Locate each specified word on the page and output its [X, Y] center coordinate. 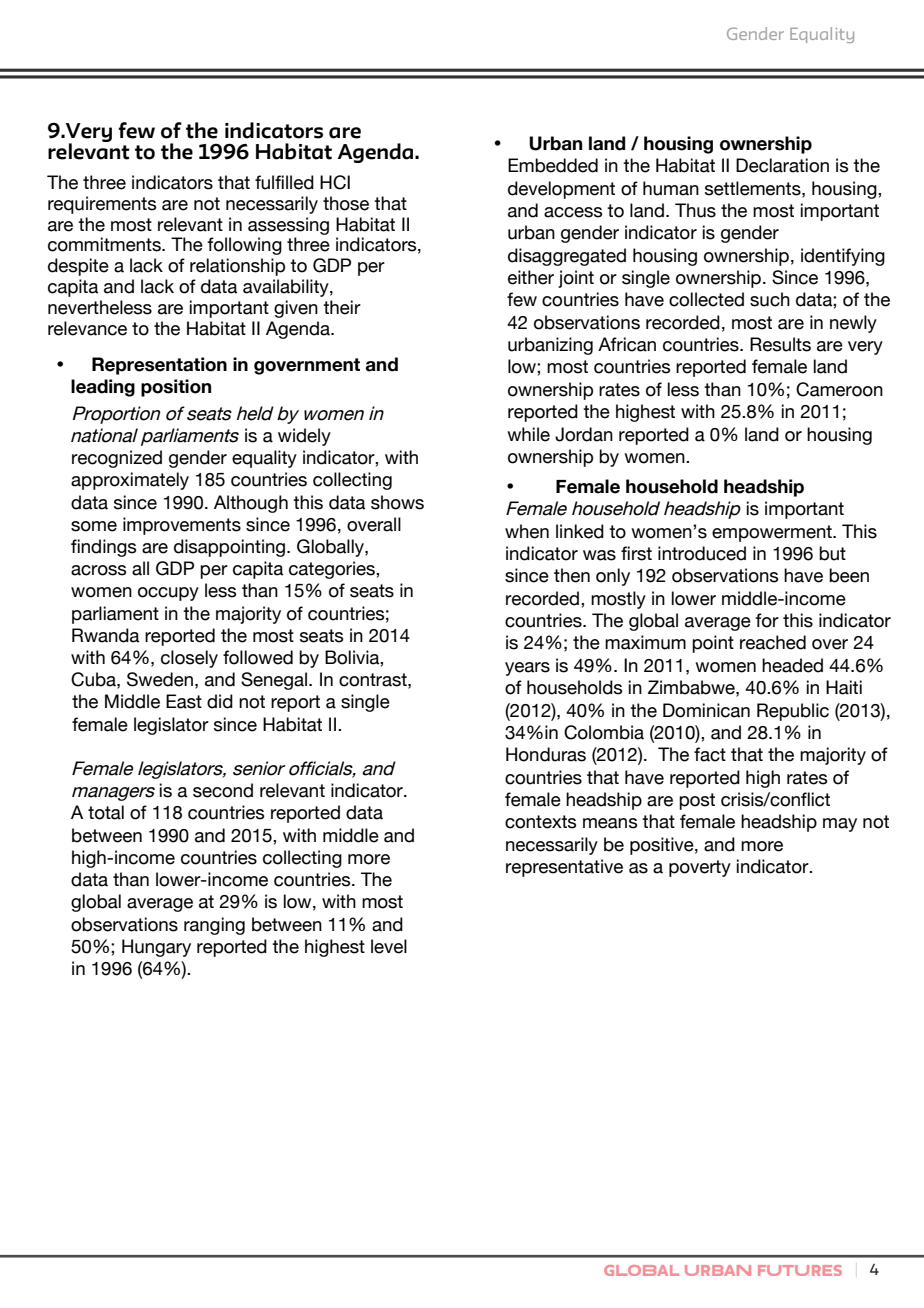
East [184, 701]
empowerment [773, 533]
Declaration [782, 165]
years [527, 669]
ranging [214, 926]
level [389, 946]
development [561, 190]
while [528, 434]
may [840, 825]
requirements [102, 205]
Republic [793, 712]
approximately [130, 481]
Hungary [156, 948]
